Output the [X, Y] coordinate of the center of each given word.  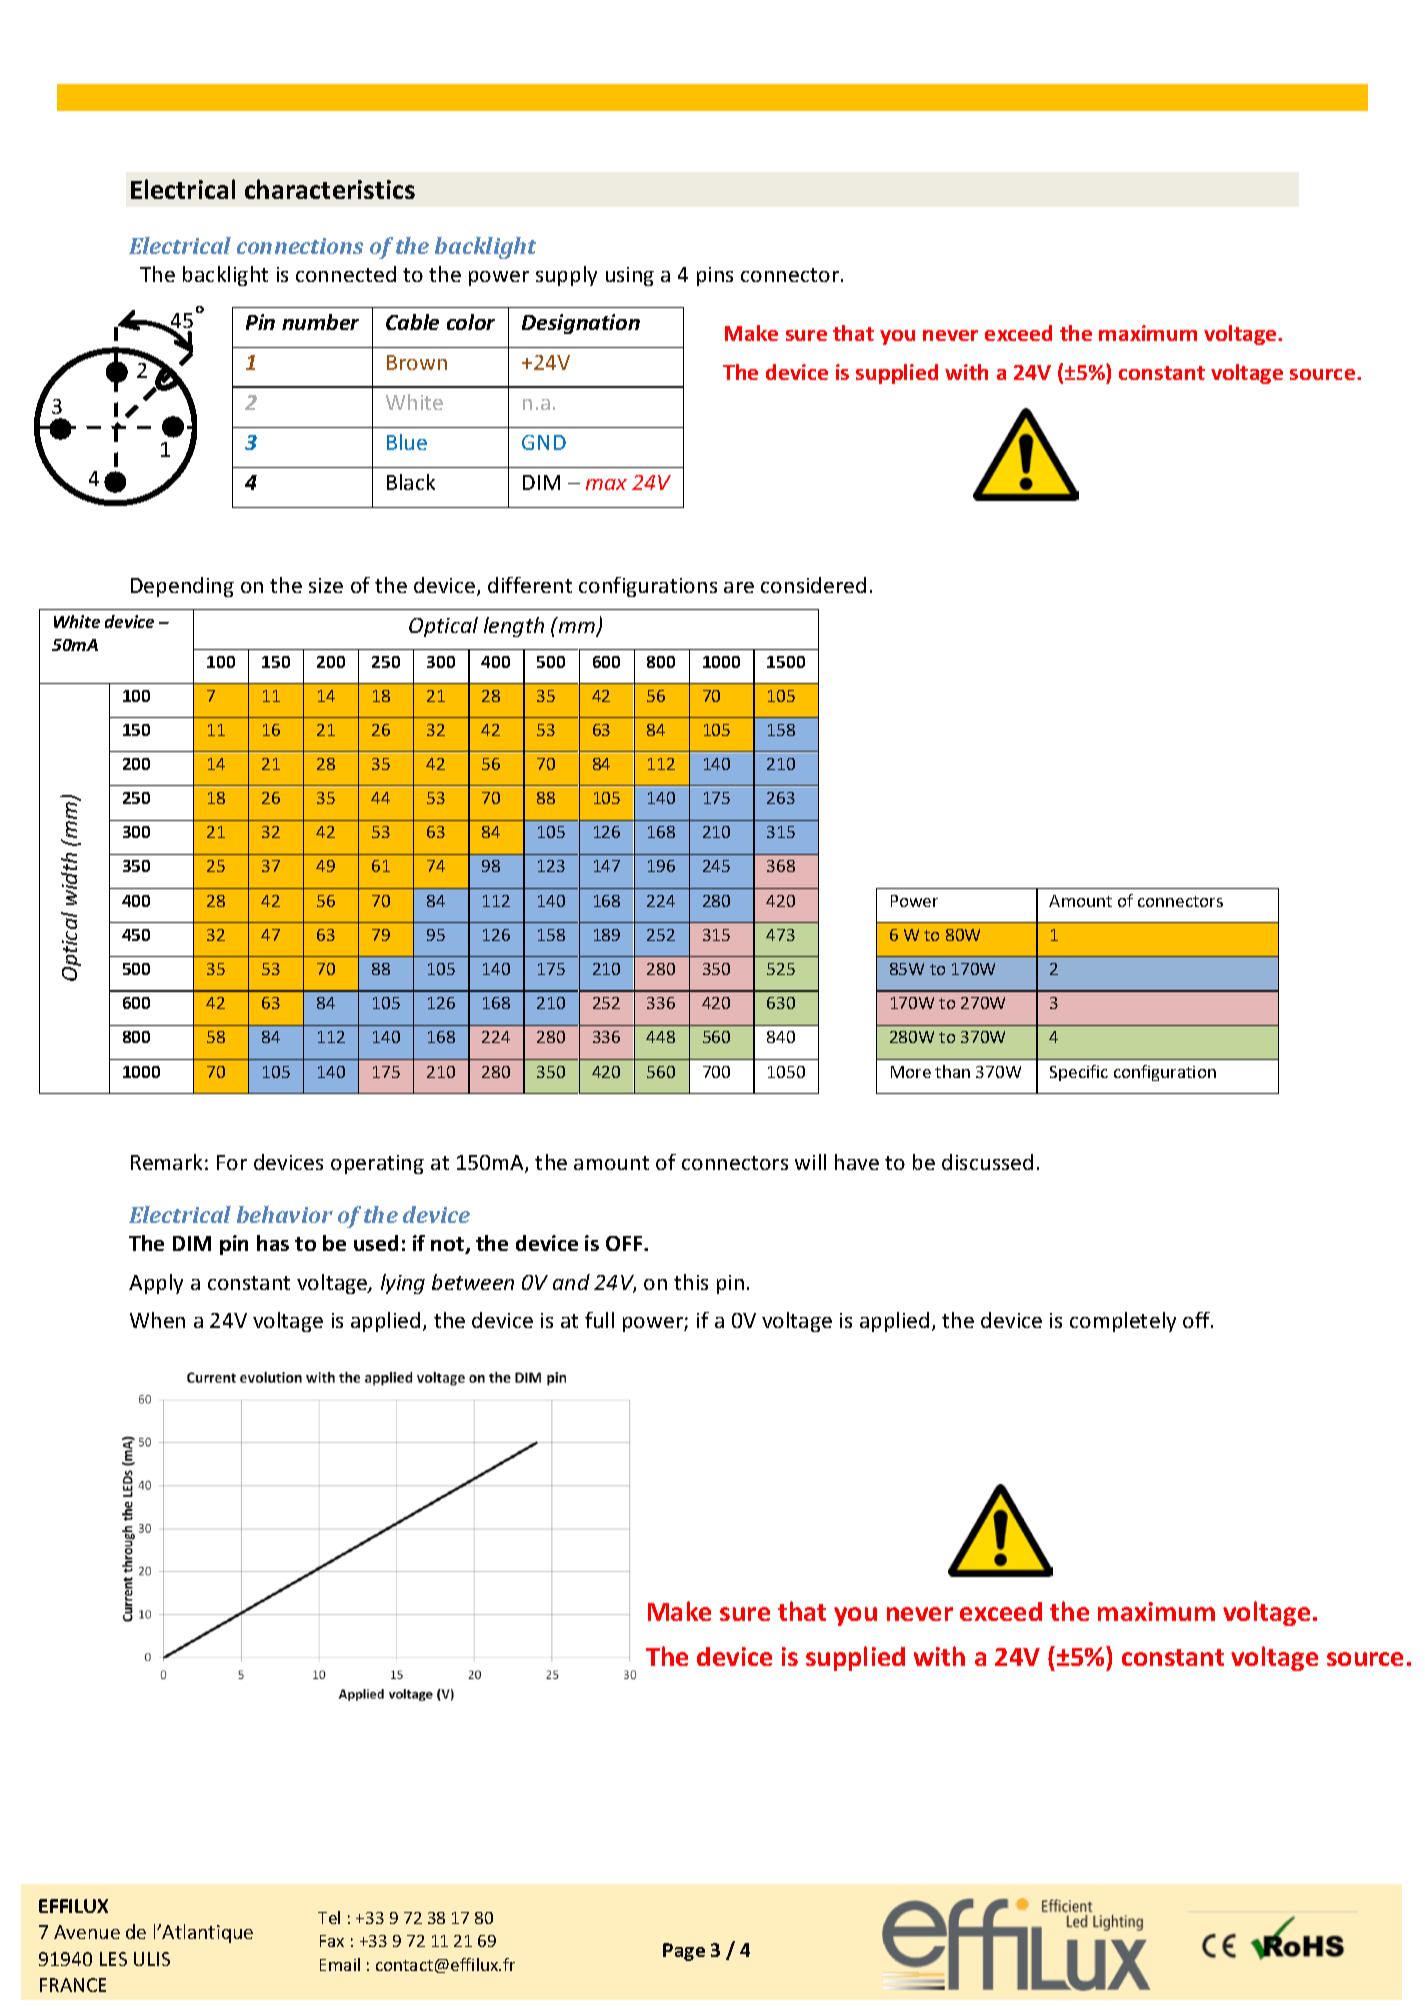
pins [715, 276]
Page [684, 1952]
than [952, 1071]
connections [300, 246]
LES [113, 1959]
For [232, 1162]
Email [340, 1964]
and [571, 1282]
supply [566, 276]
